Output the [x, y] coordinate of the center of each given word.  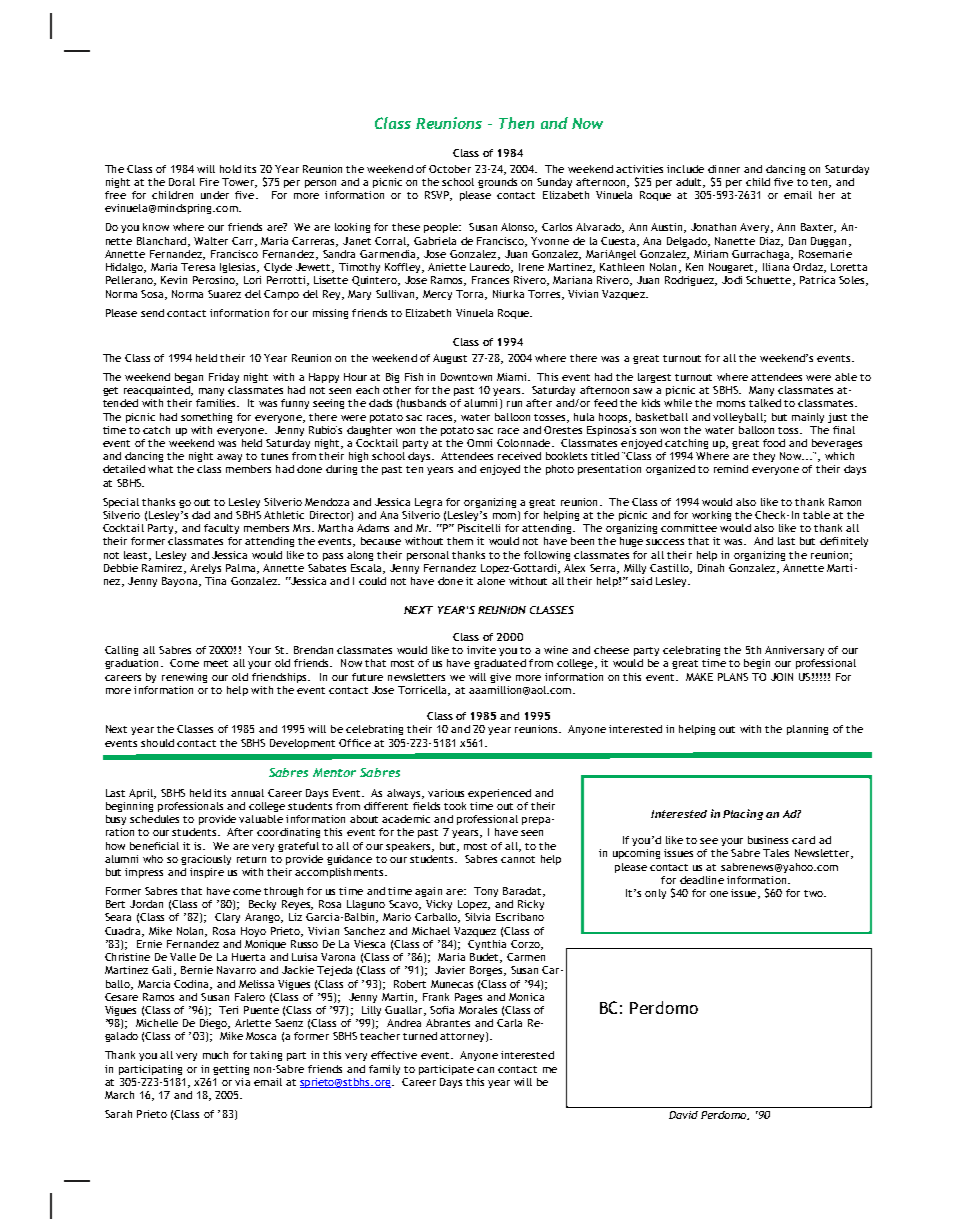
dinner [724, 169]
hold [230, 169]
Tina [215, 581]
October [450, 169]
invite [481, 650]
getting [231, 1070]
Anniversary [794, 651]
